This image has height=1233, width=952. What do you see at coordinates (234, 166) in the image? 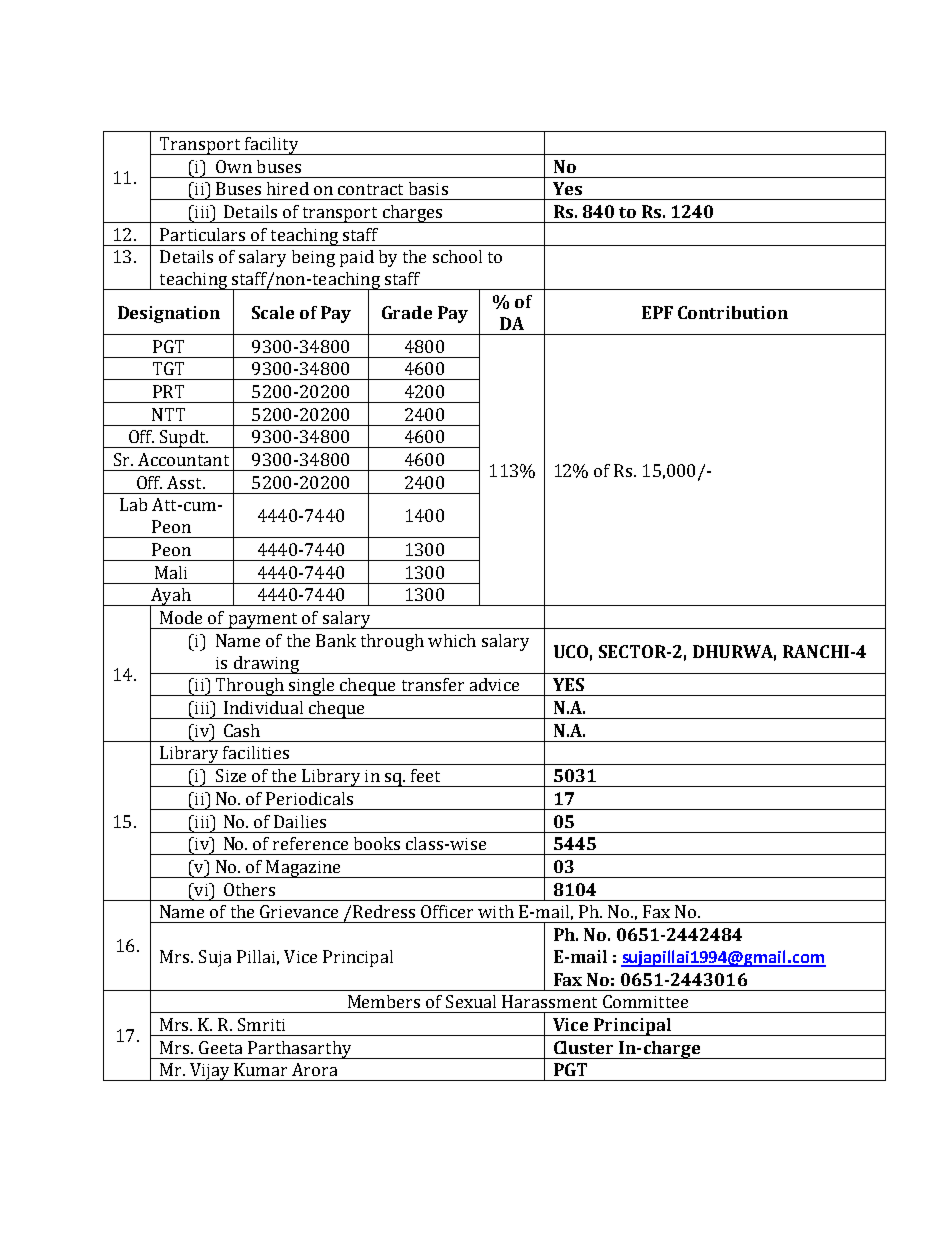
I see `Own` at bounding box center [234, 166].
